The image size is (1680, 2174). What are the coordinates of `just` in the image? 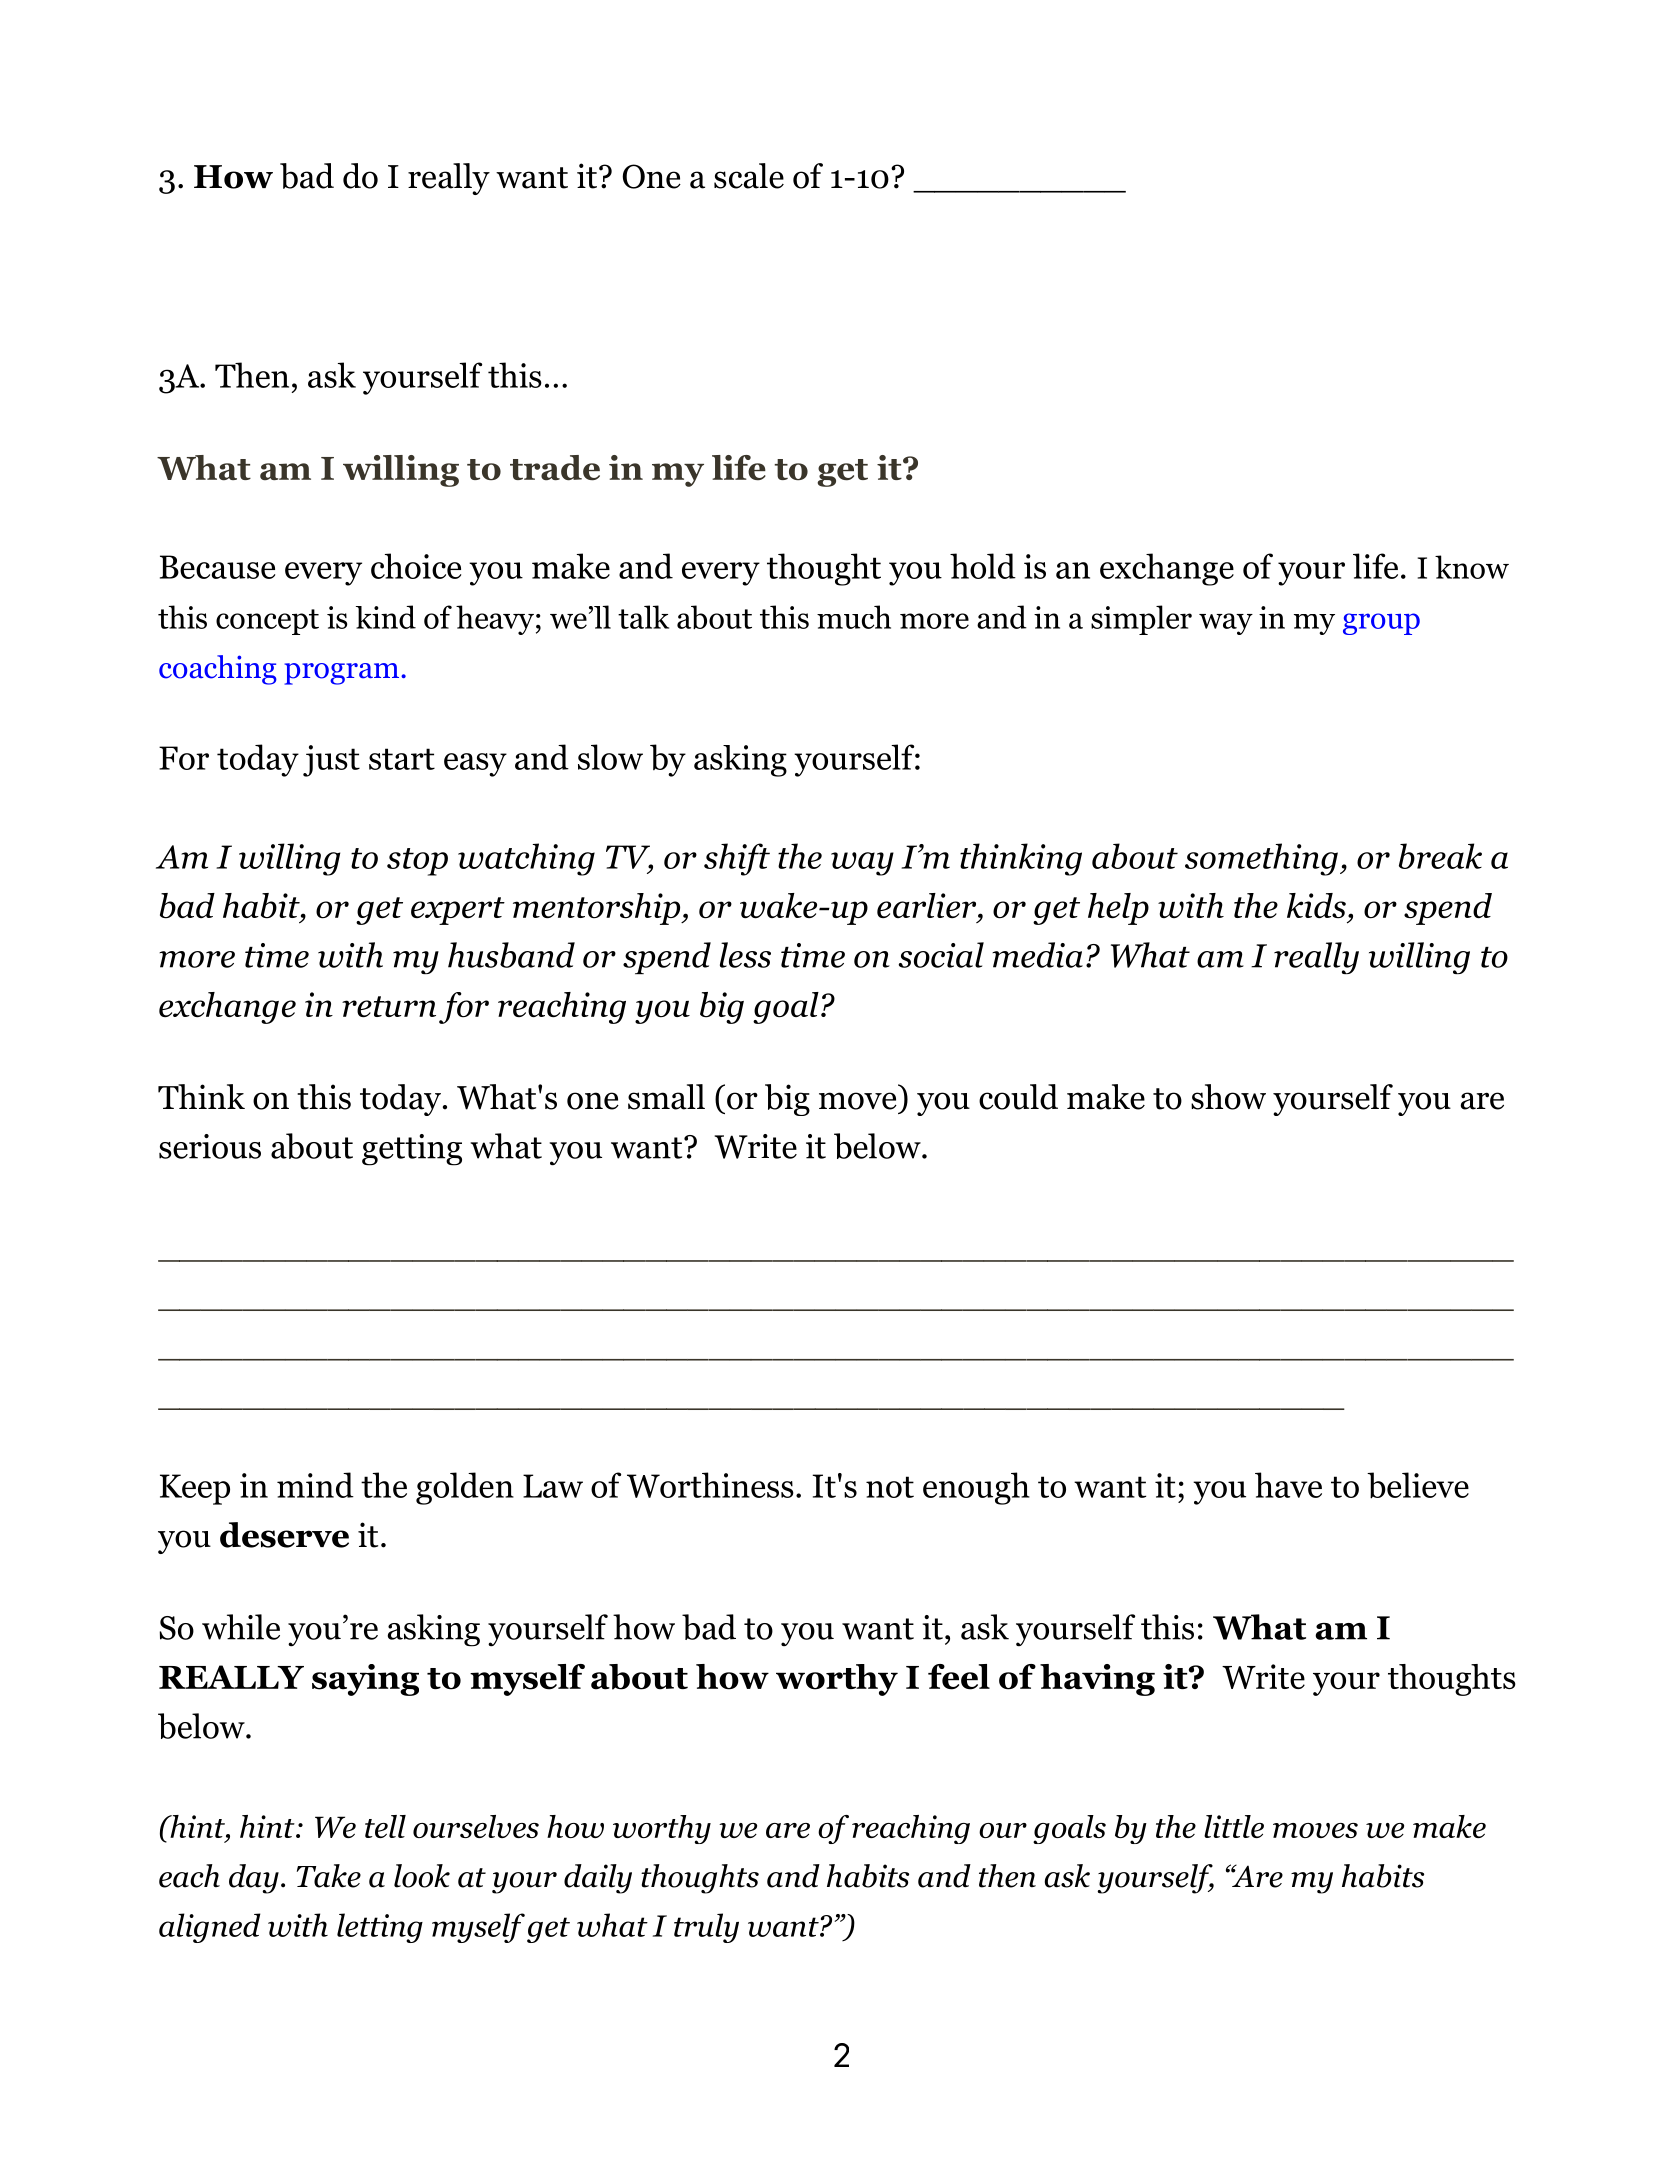 It's located at (331, 761).
